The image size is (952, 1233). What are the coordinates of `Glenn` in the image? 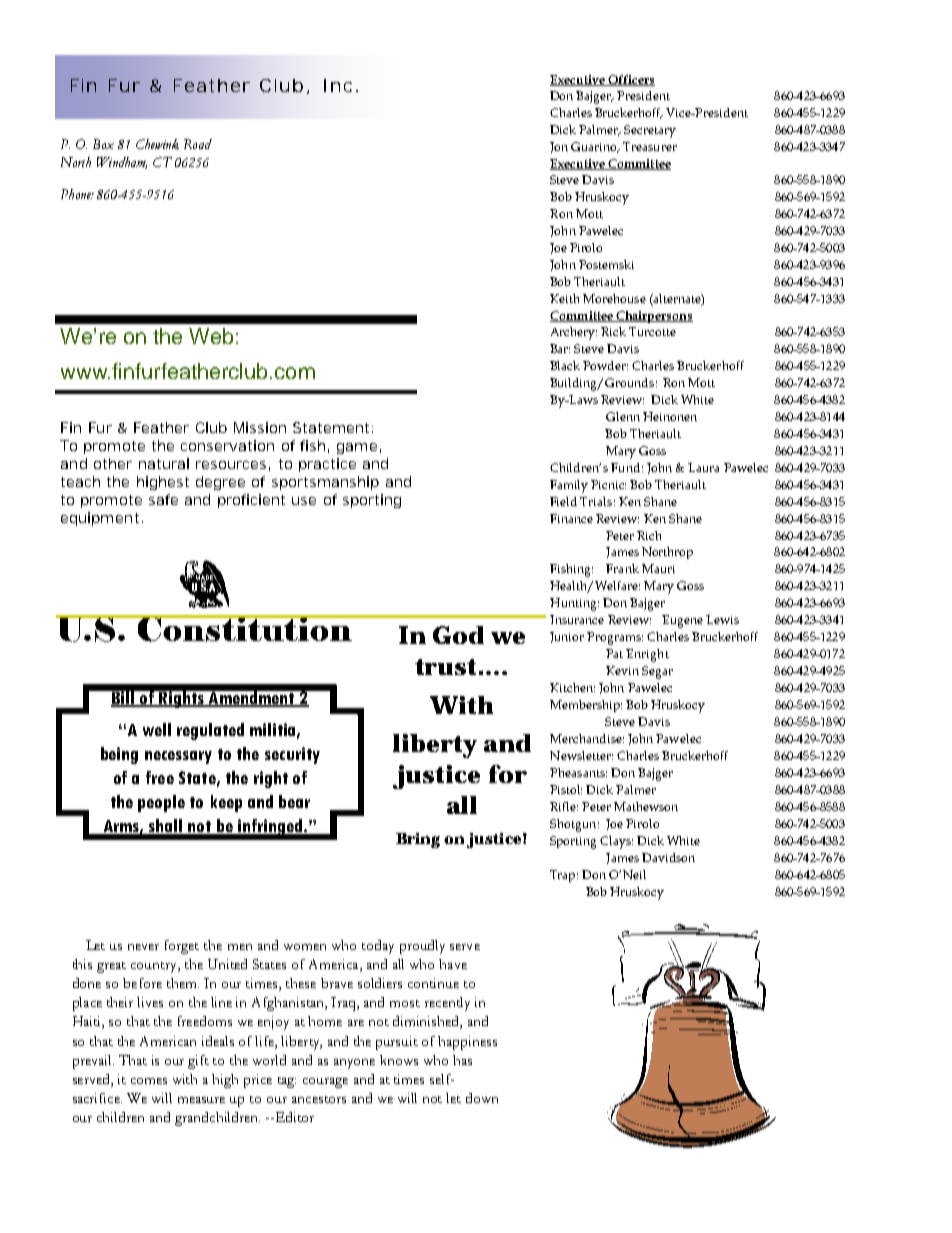 It's located at (623, 416).
